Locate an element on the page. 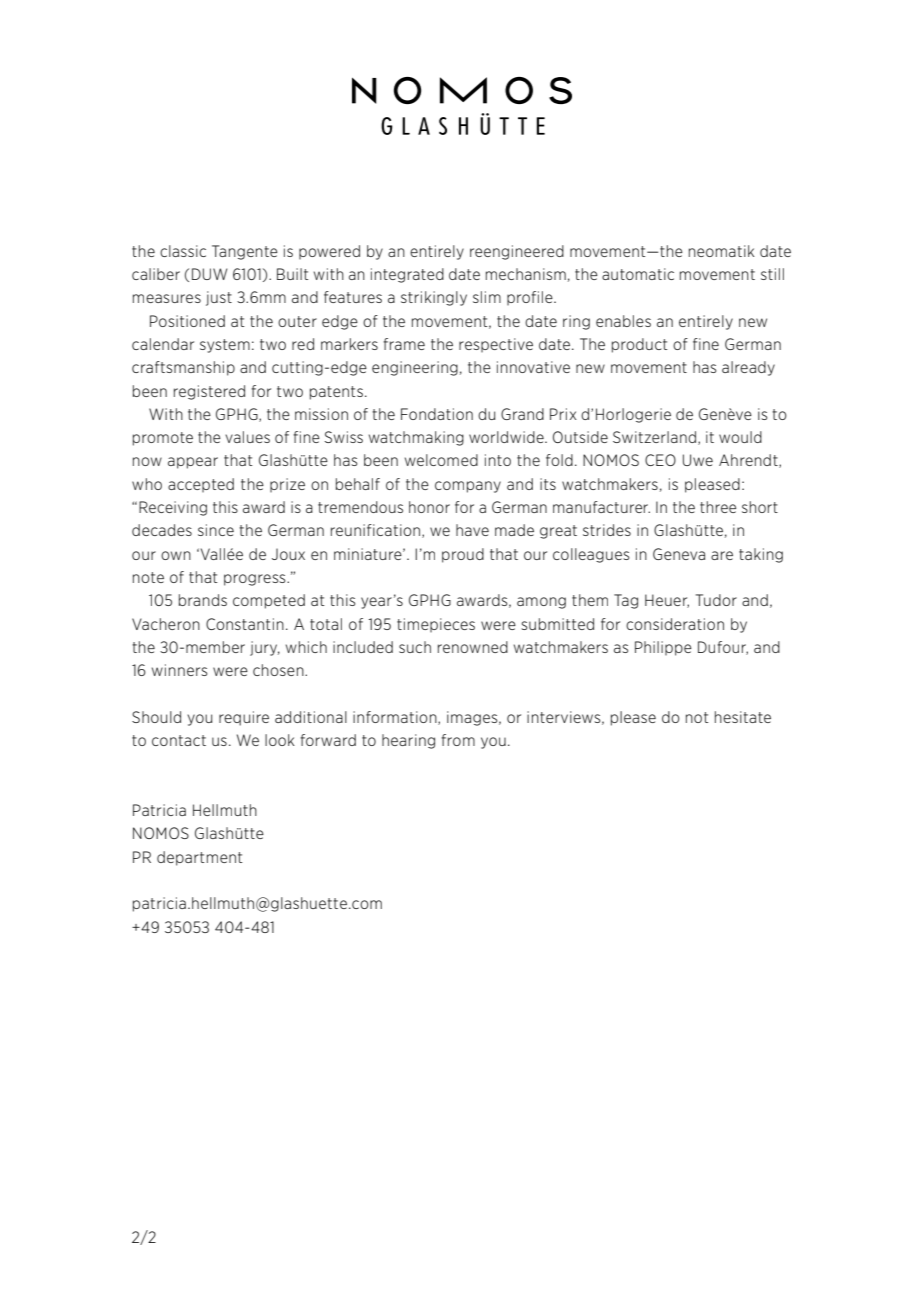 The image size is (924, 1308). department is located at coordinates (200, 858).
